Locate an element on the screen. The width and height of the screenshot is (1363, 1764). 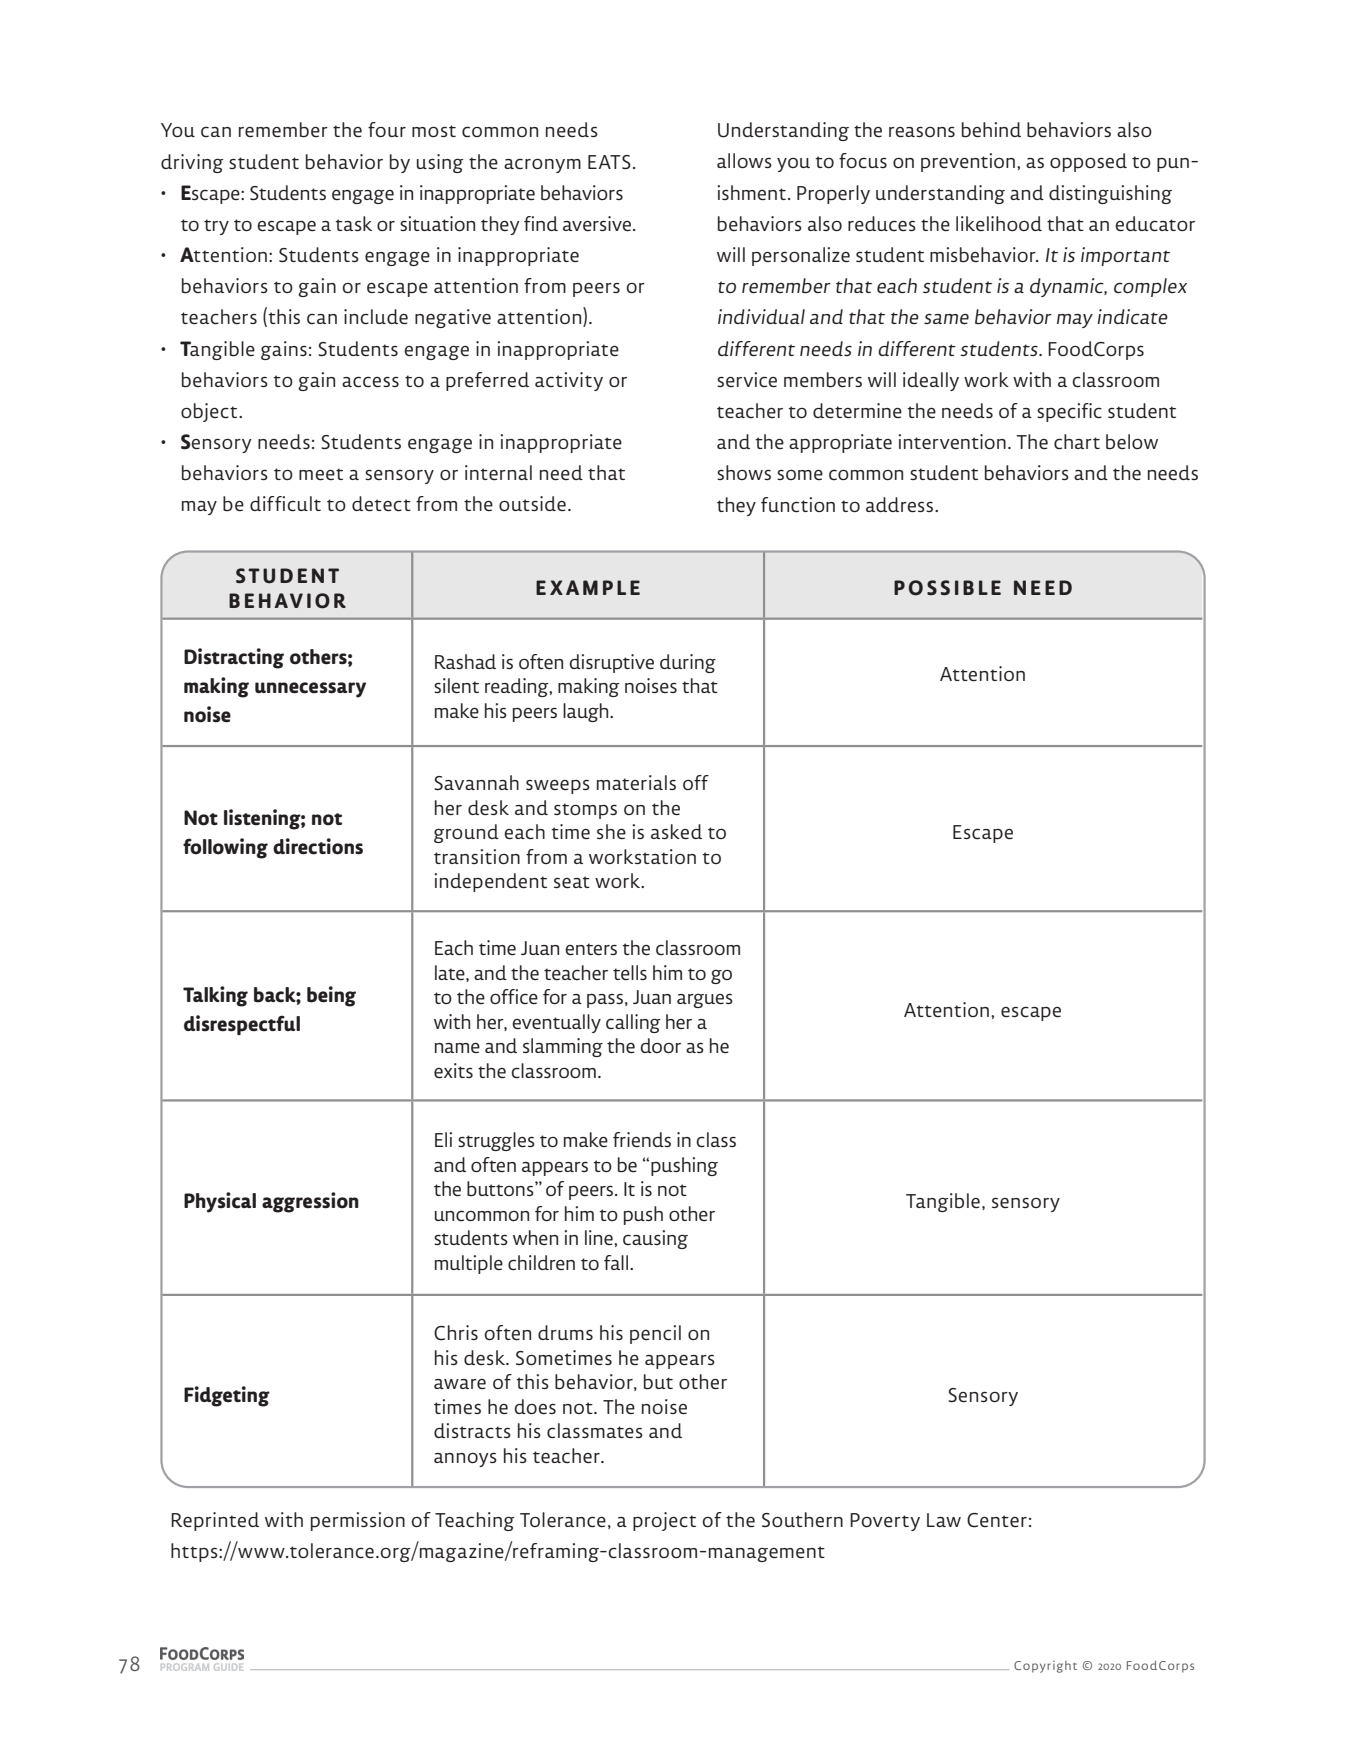
directions is located at coordinates (318, 846).
